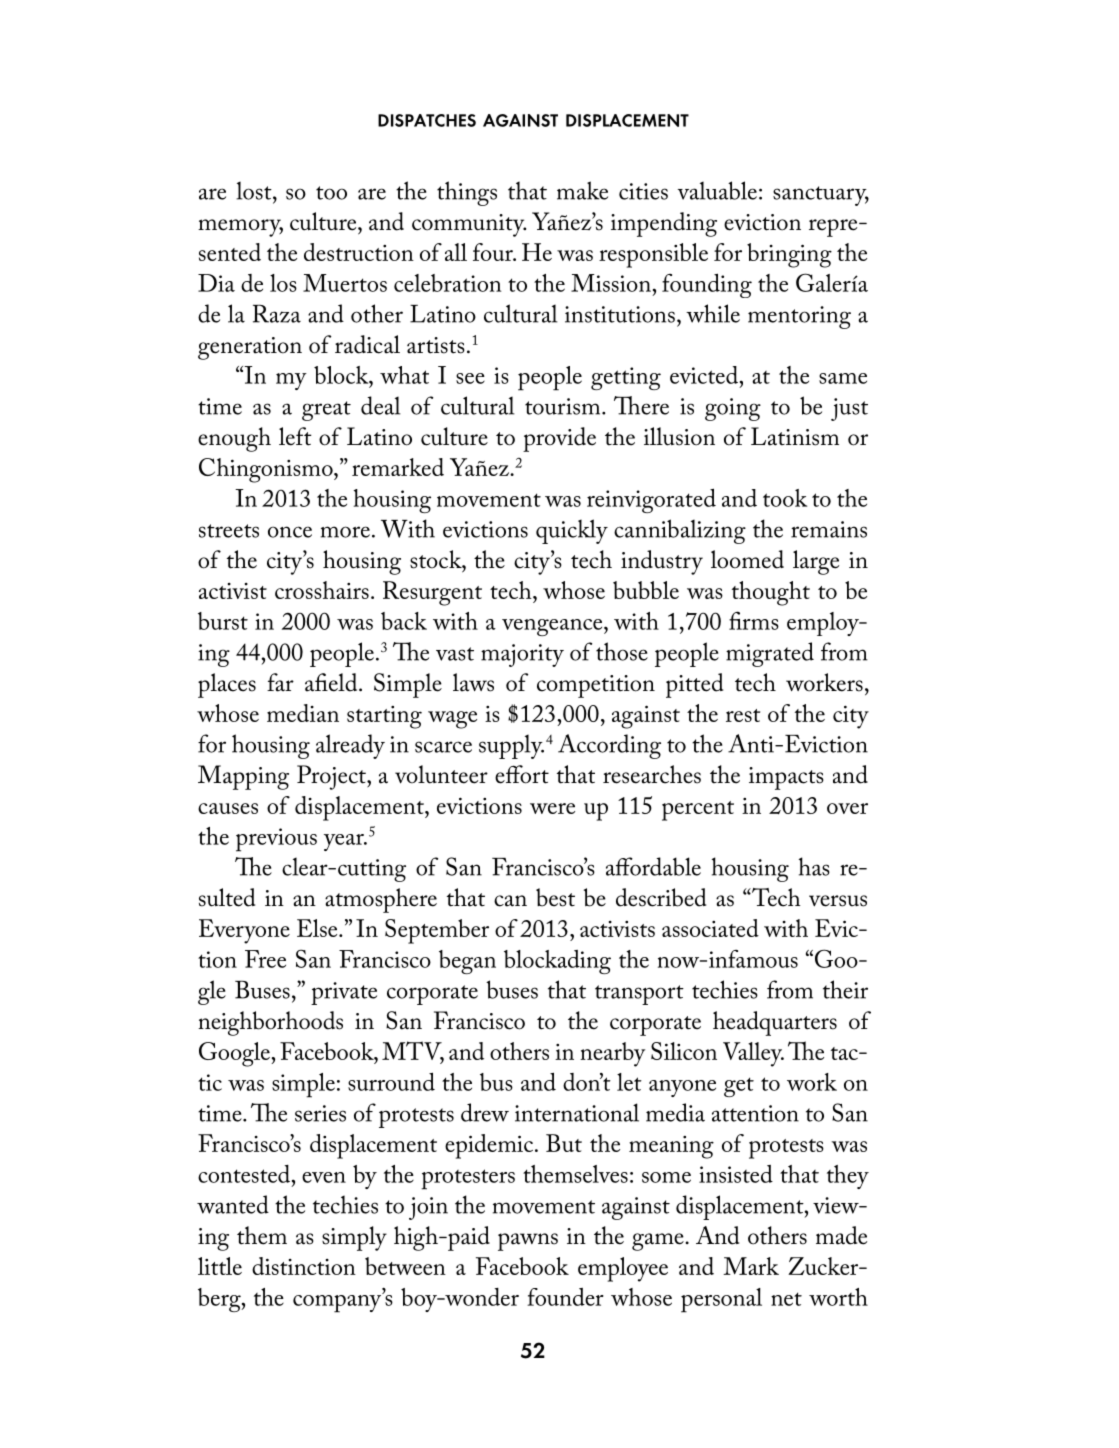  Describe the element at coordinates (572, 531) in the image. I see `quickly` at that location.
